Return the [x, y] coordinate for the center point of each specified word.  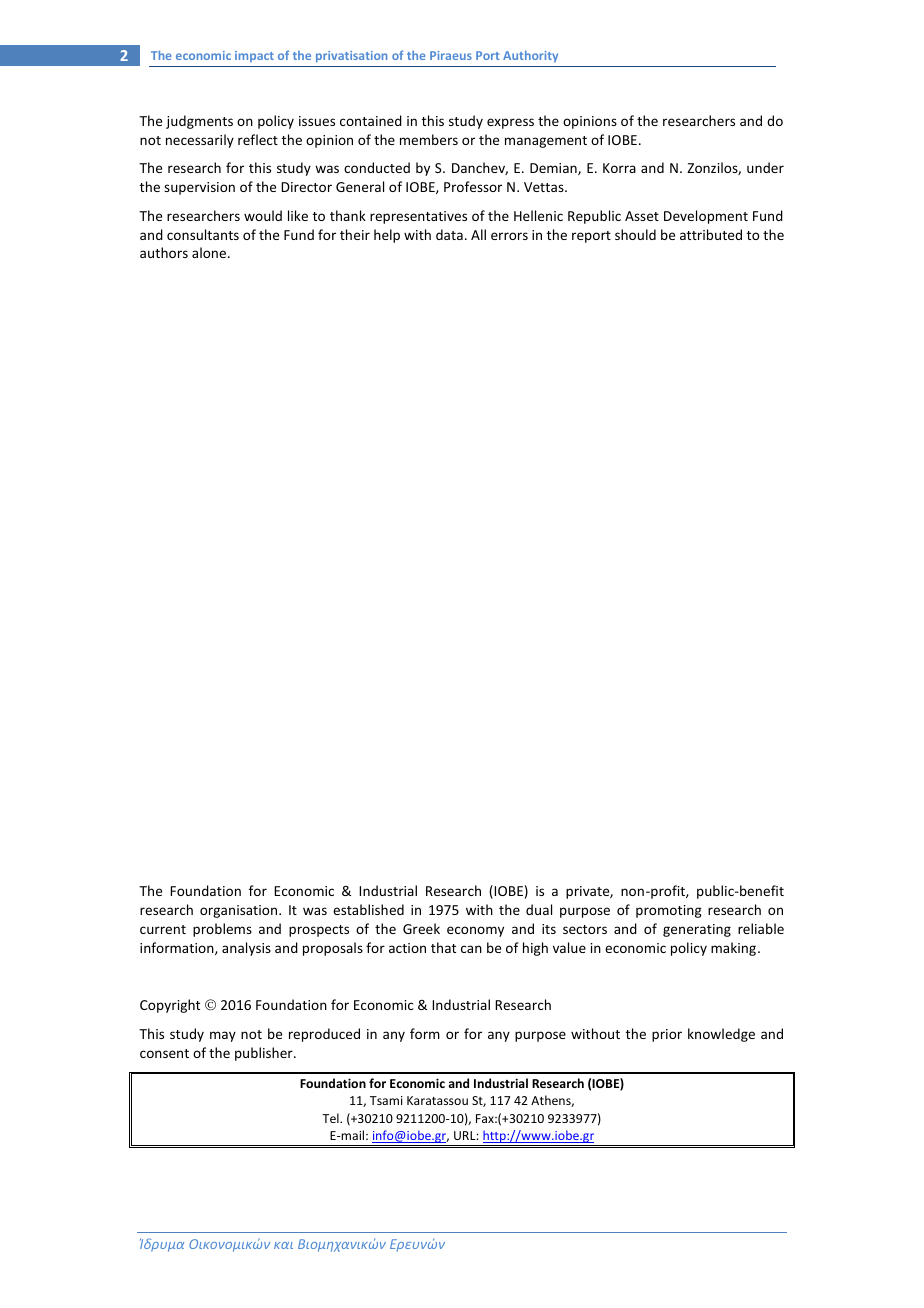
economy [475, 931]
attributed [711, 234]
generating [697, 930]
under [765, 167]
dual [539, 909]
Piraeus [451, 55]
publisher [265, 1054]
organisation [240, 911]
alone [210, 252]
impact [254, 56]
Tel [331, 1118]
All [478, 234]
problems [222, 930]
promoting [669, 911]
